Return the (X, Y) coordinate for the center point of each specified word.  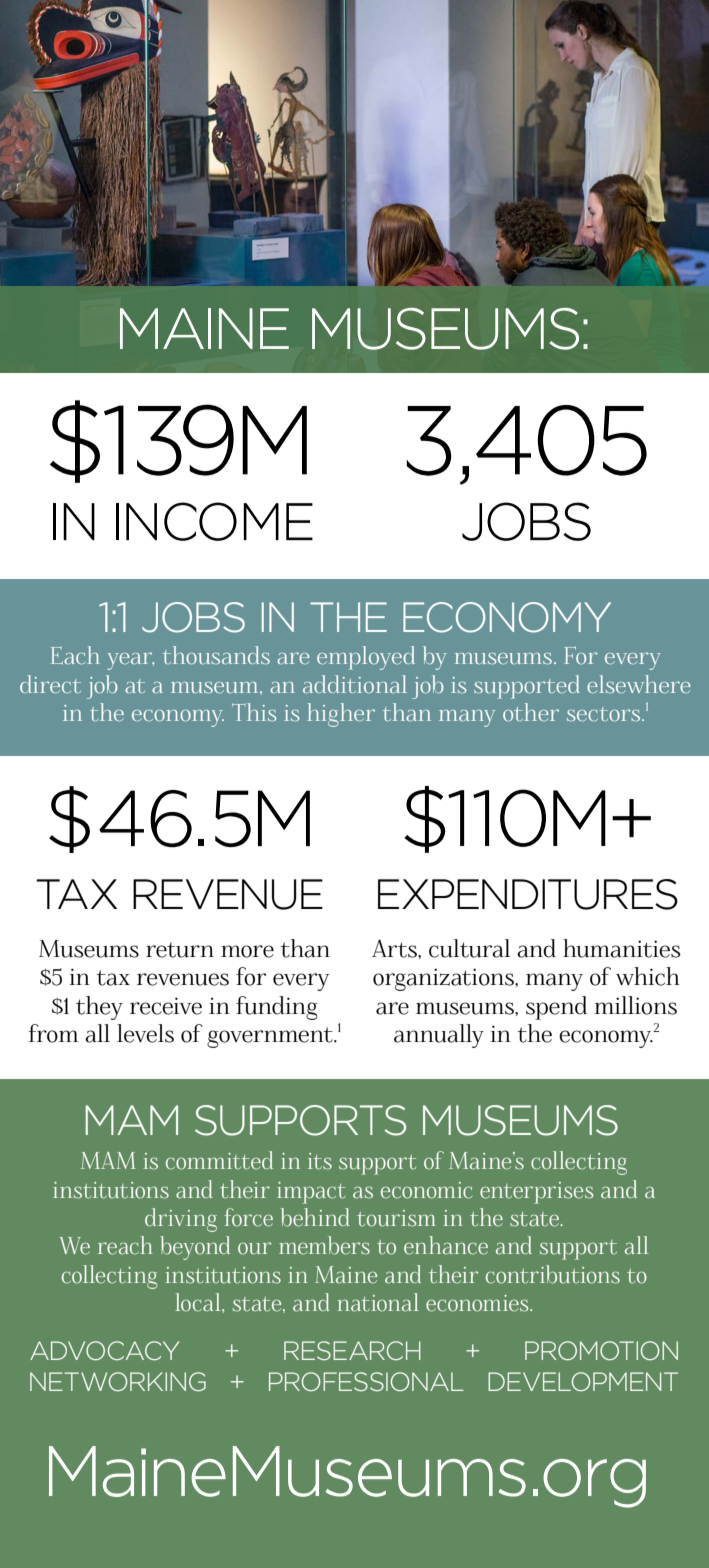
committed (219, 1160)
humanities (622, 948)
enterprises (537, 1193)
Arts (395, 948)
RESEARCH (352, 1350)
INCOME (214, 521)
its (320, 1161)
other (531, 712)
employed (366, 658)
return (180, 950)
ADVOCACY (104, 1350)
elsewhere (639, 684)
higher (341, 715)
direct (50, 684)
